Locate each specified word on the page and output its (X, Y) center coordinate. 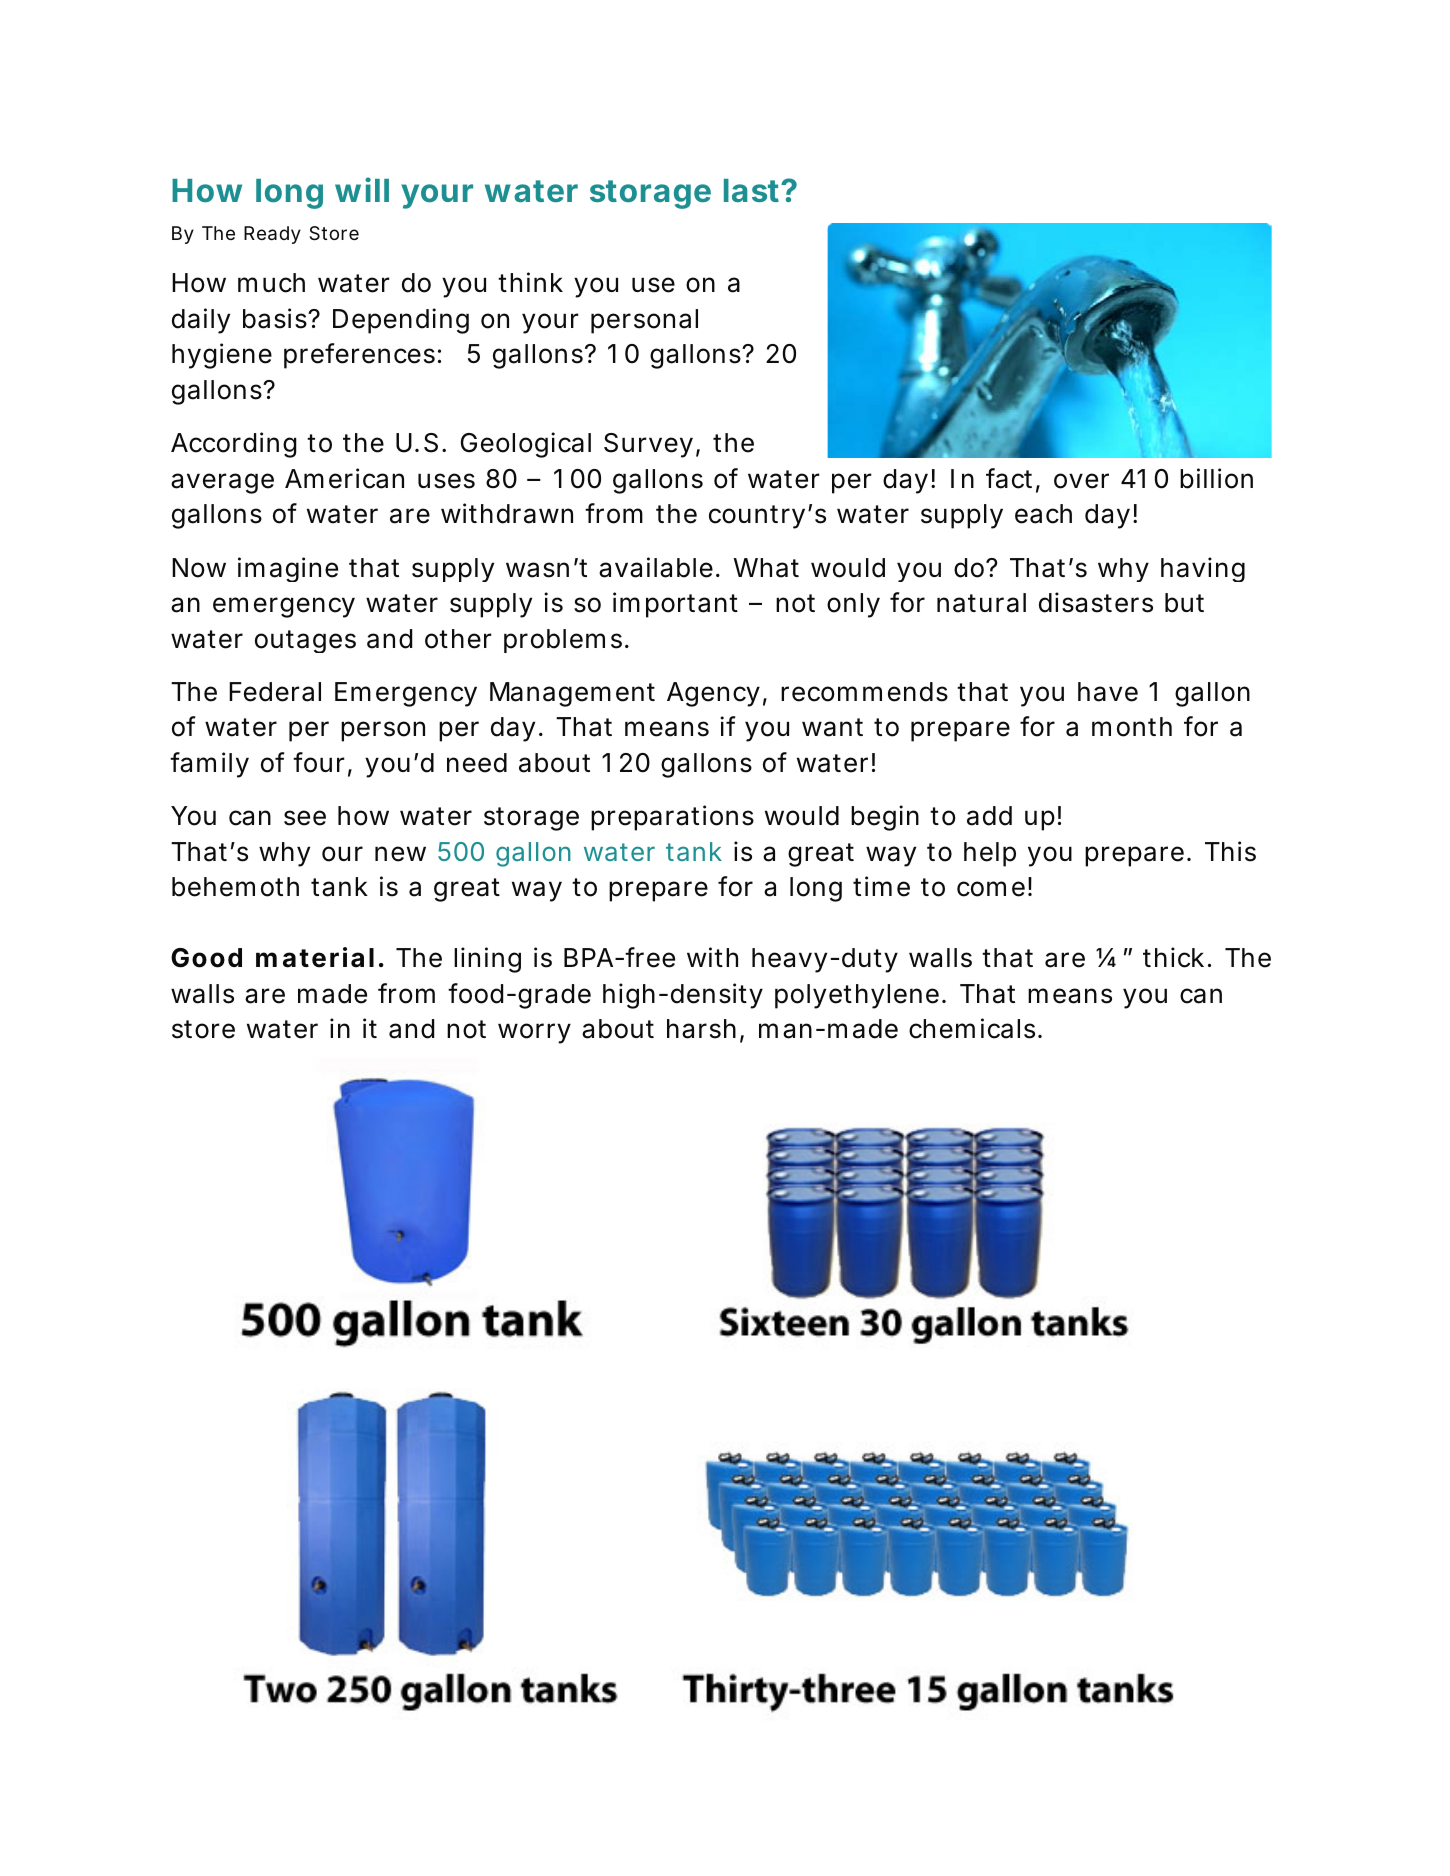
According (234, 445)
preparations (672, 818)
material (315, 957)
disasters (1096, 602)
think (530, 282)
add (989, 816)
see (305, 818)
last (753, 190)
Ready (272, 235)
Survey (648, 445)
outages (305, 641)
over (1081, 481)
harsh (701, 1029)
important (675, 605)
